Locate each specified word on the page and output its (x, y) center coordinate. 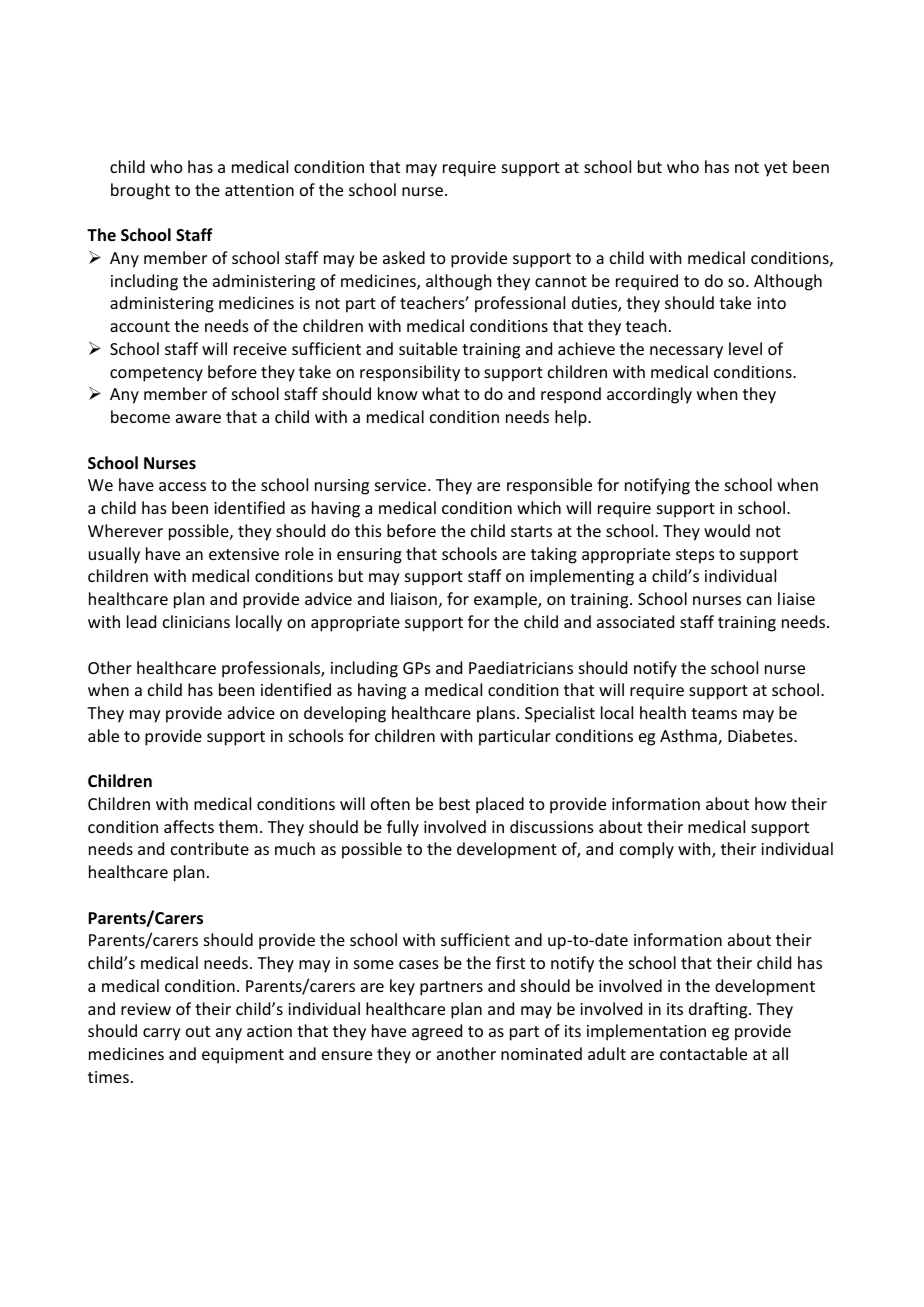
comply (647, 850)
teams (714, 713)
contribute (210, 848)
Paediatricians (521, 667)
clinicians (196, 621)
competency (156, 374)
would (727, 530)
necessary (686, 352)
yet (775, 169)
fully (403, 828)
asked (404, 257)
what (441, 393)
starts (531, 531)
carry (162, 1034)
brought (140, 191)
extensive (244, 554)
